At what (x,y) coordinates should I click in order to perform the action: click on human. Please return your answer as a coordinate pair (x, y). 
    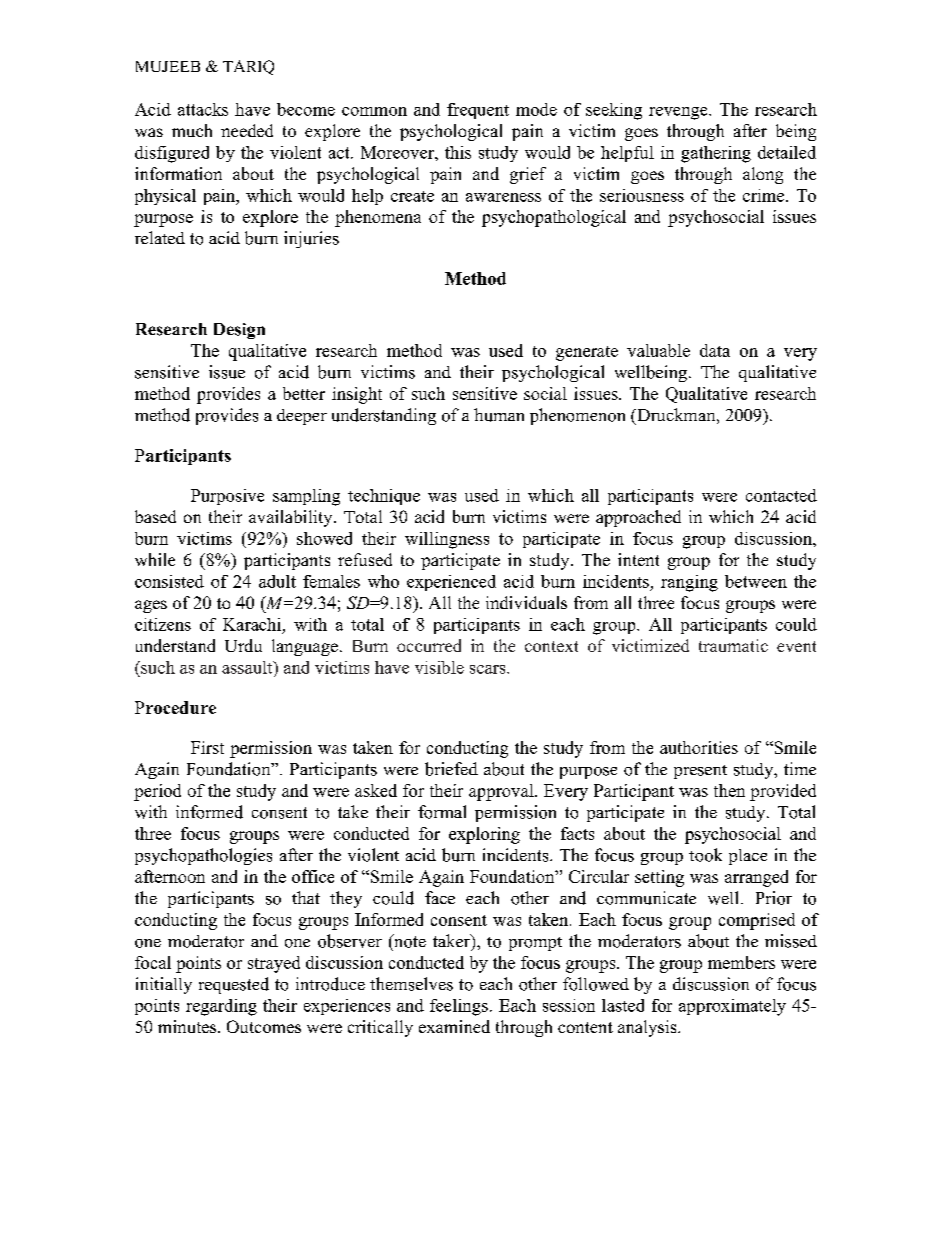
    Looking at the image, I should click on (499, 415).
